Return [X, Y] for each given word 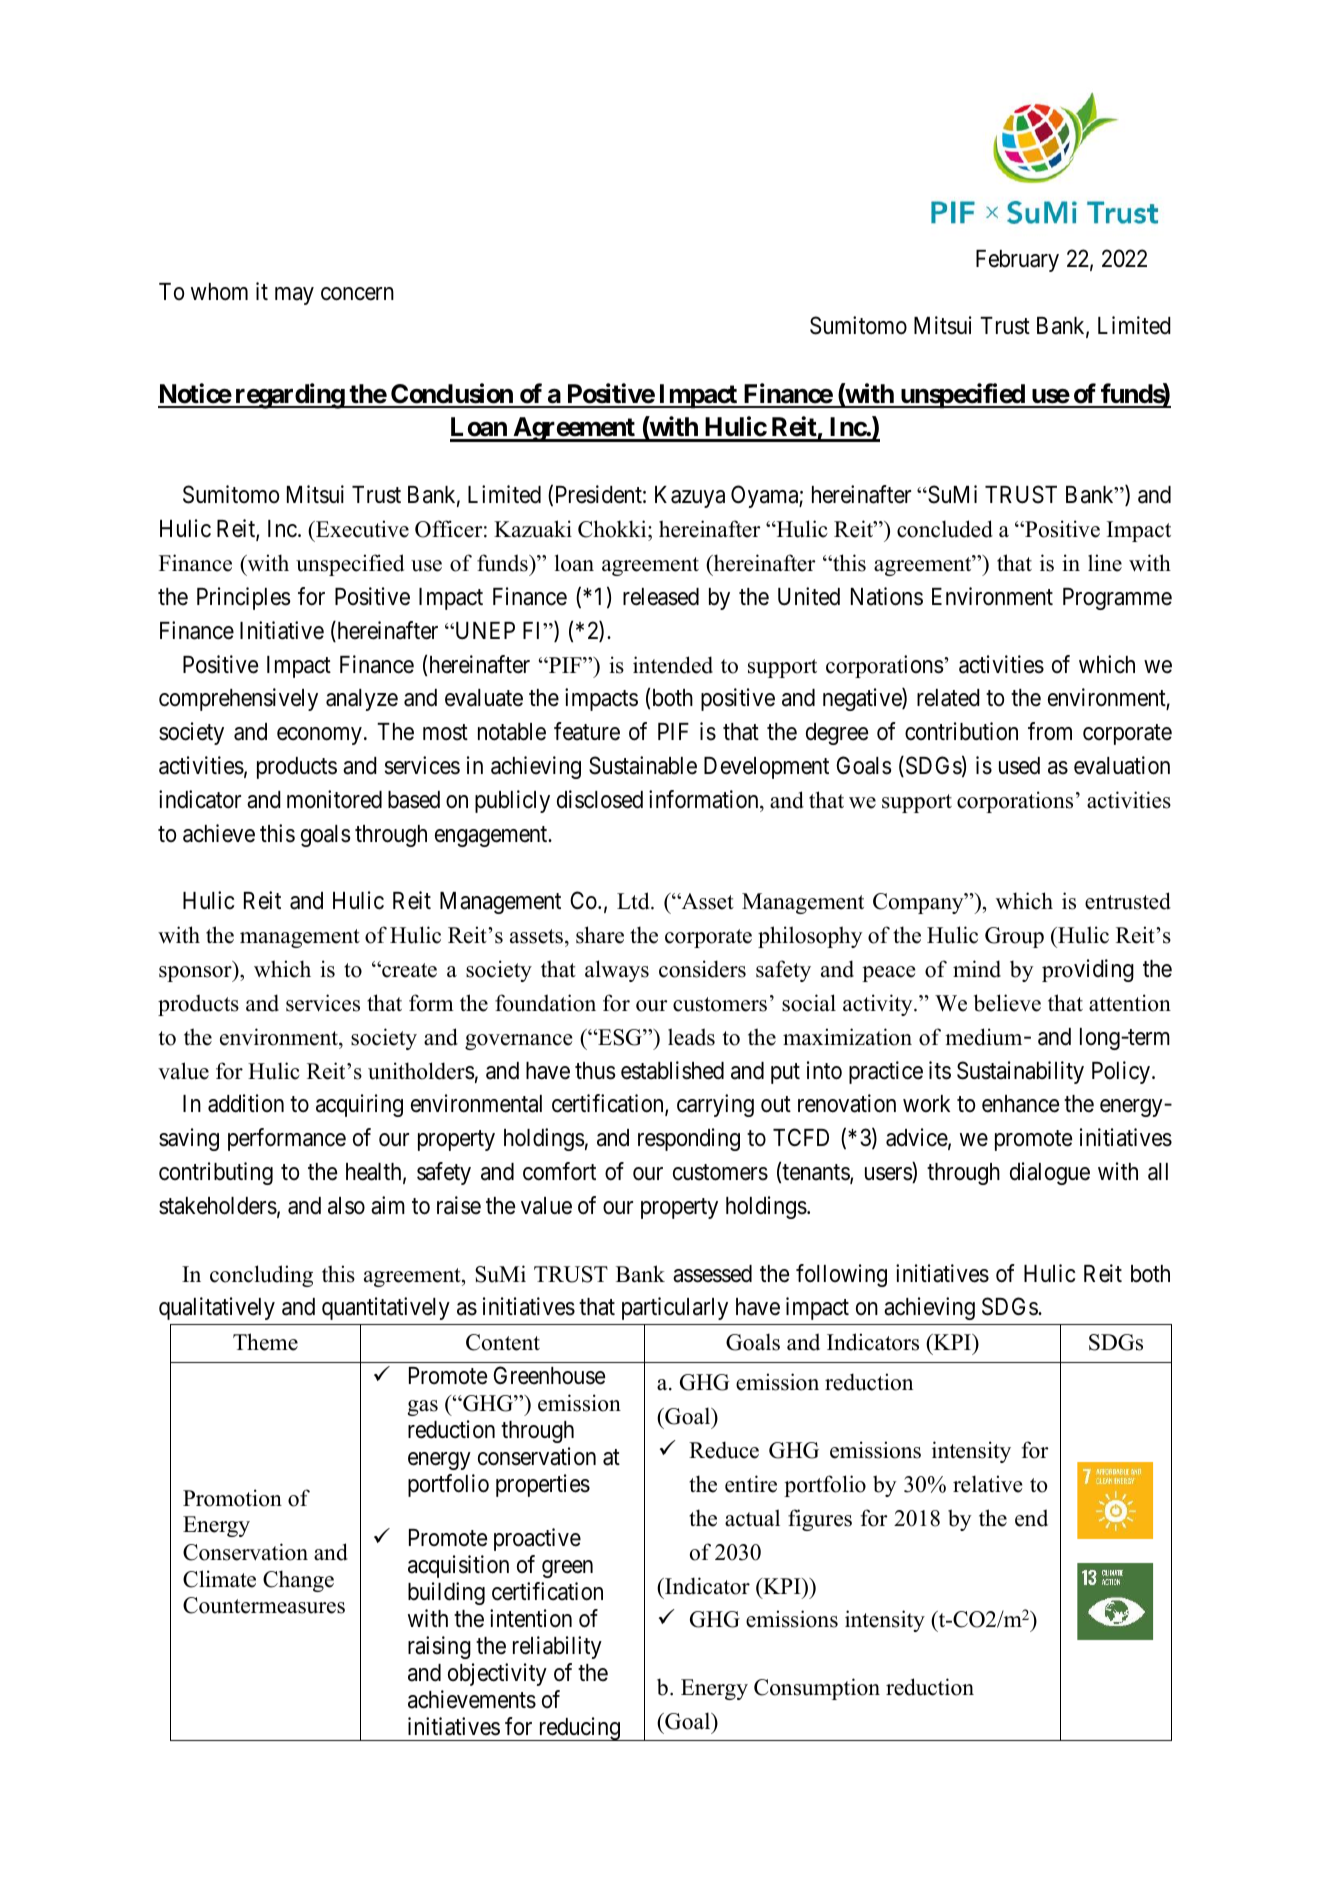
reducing [579, 1729]
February [1017, 261]
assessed [712, 1274]
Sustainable [643, 765]
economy [319, 736]
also [346, 1206]
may [294, 296]
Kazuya [690, 497]
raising [439, 1647]
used [1019, 766]
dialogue [1050, 1173]
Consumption [817, 1689]
